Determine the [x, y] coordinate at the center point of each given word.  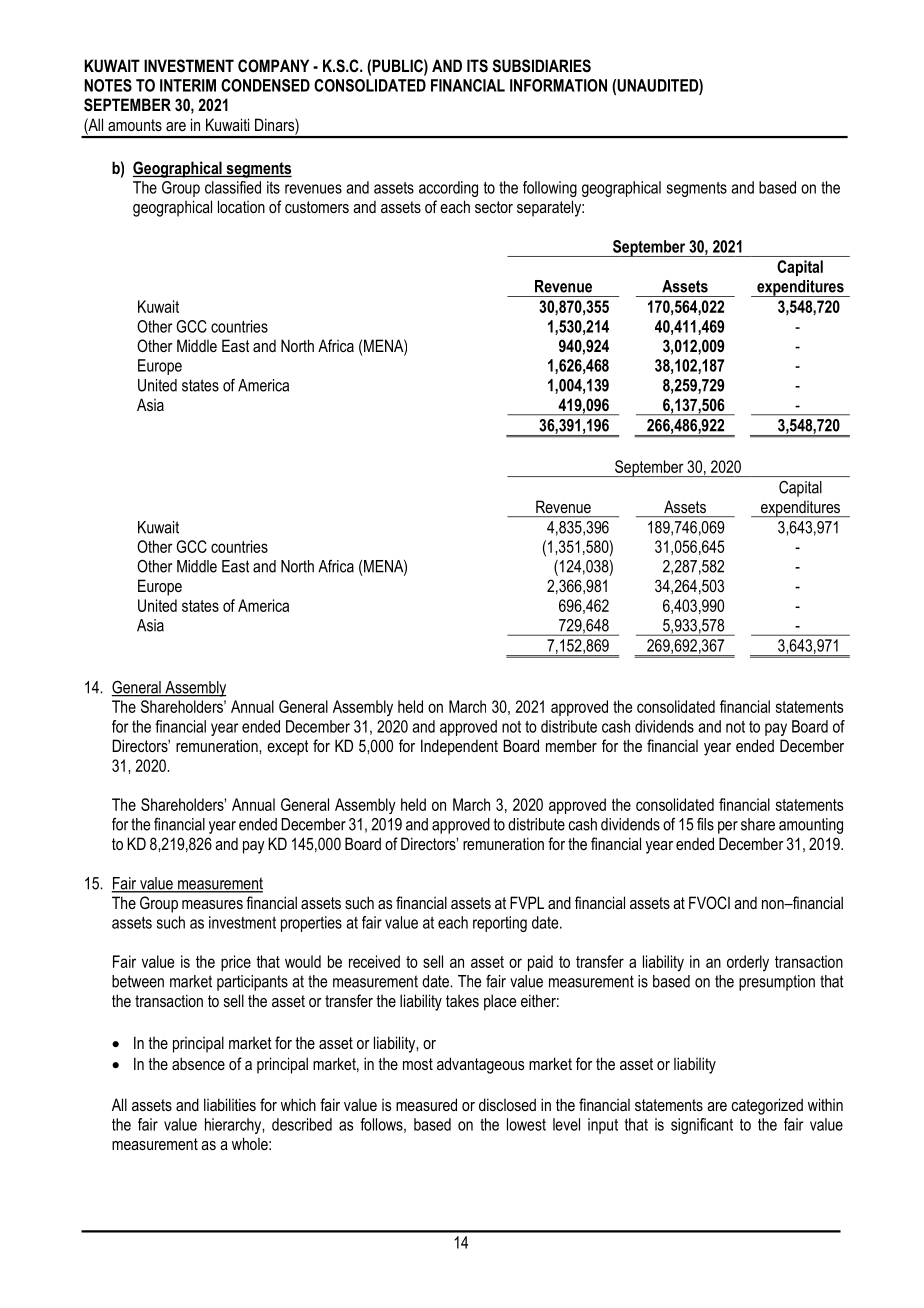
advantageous [480, 1065]
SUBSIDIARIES [542, 66]
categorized [767, 1106]
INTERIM [188, 85]
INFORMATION [558, 85]
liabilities [230, 1104]
